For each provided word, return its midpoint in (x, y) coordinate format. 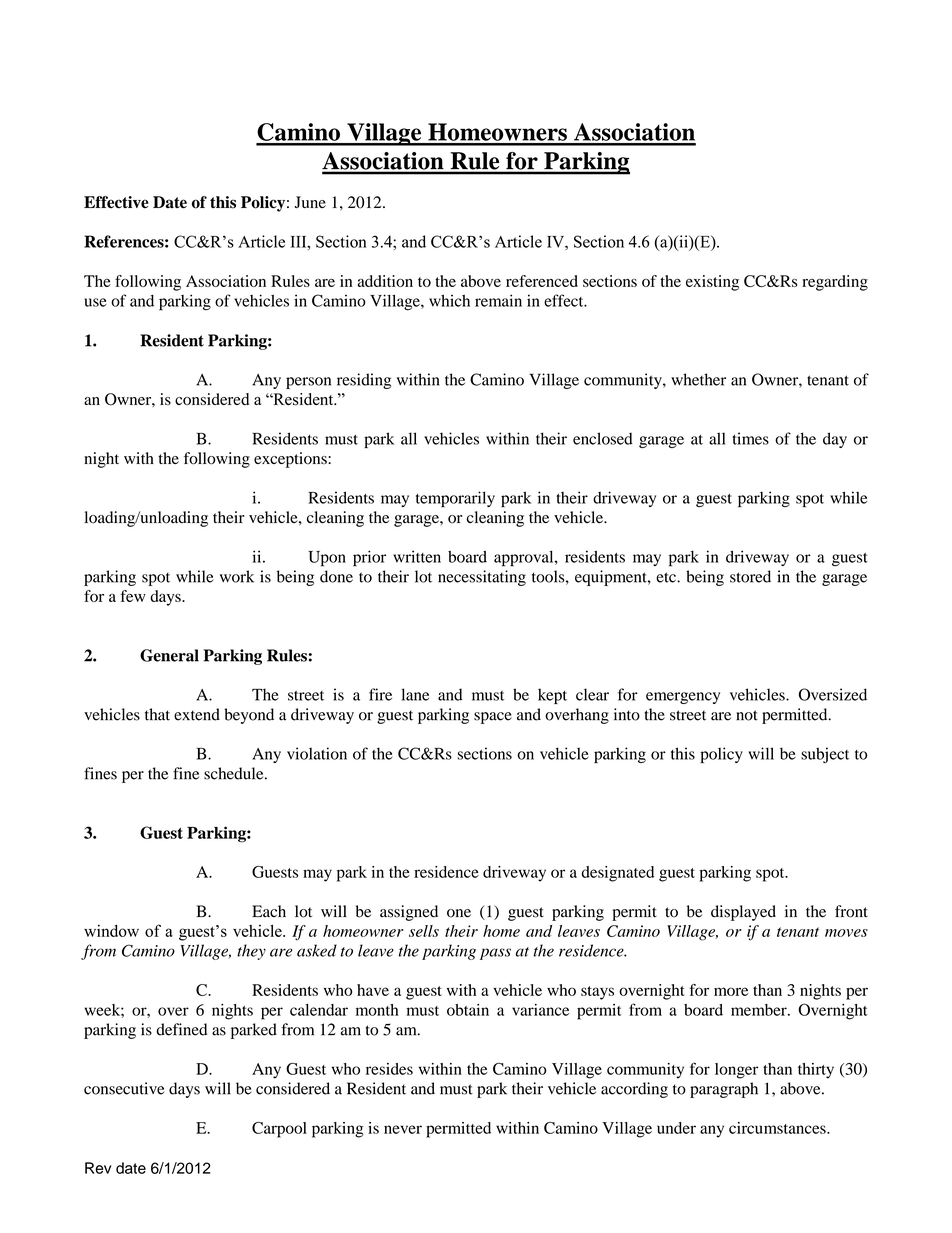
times (751, 438)
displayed (743, 913)
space (493, 718)
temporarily (455, 499)
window (111, 931)
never (403, 1129)
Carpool (279, 1130)
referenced (542, 281)
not (747, 715)
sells (424, 931)
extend (197, 714)
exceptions (291, 460)
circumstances (778, 1128)
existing (712, 283)
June (310, 202)
